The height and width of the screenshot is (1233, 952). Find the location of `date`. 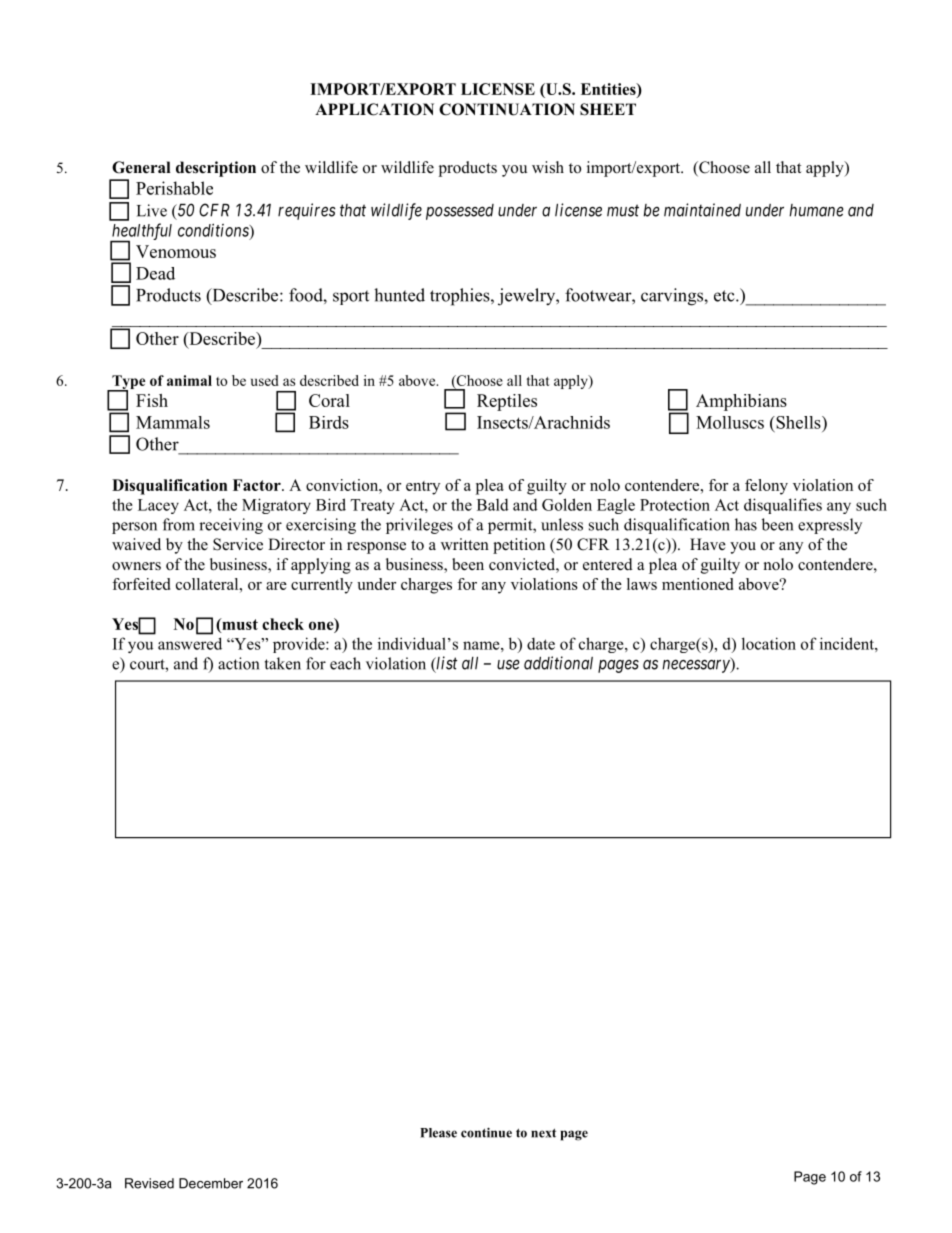

date is located at coordinates (541, 643).
